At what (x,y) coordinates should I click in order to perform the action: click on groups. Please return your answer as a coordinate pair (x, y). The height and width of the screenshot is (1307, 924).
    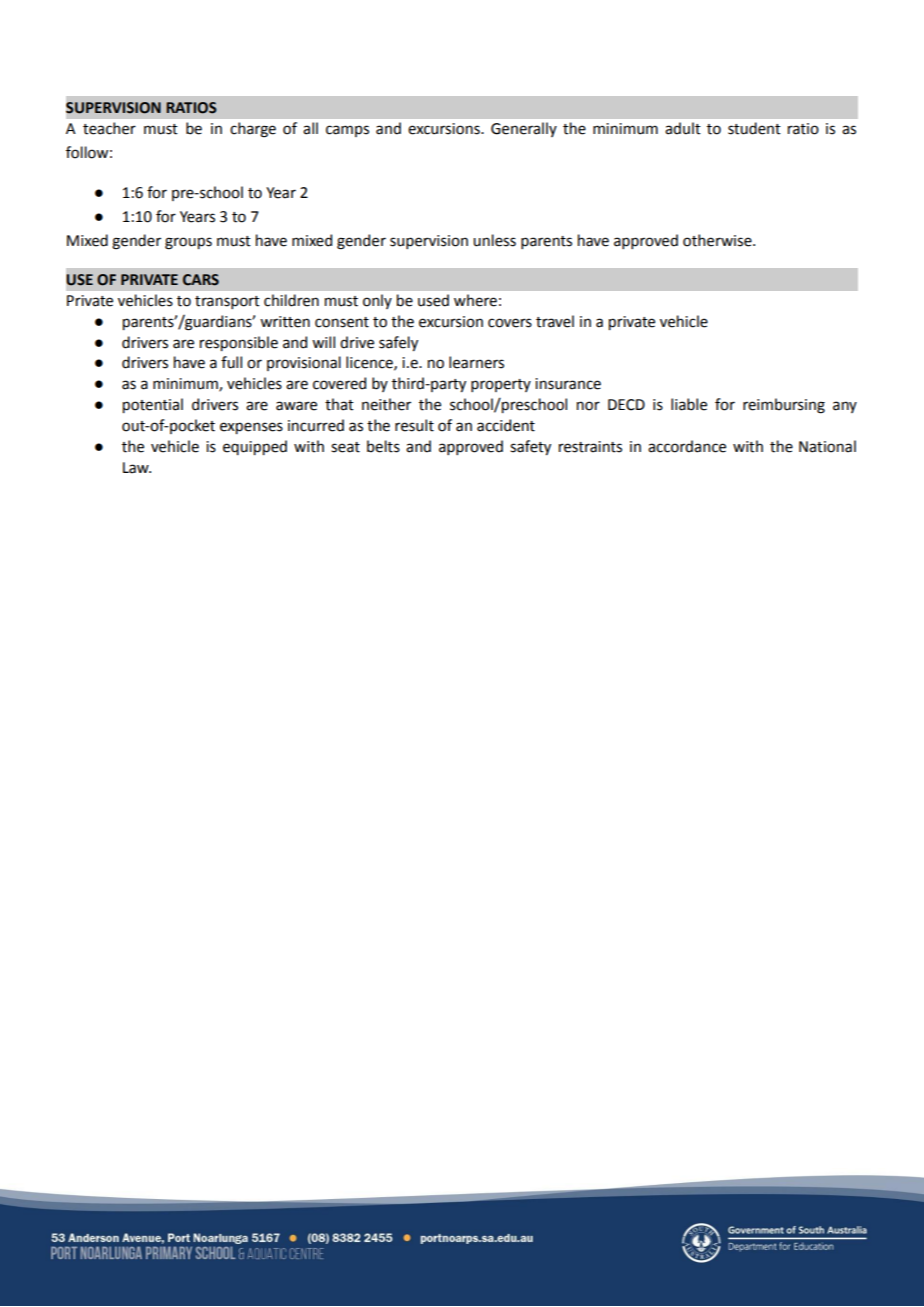
    Looking at the image, I should click on (188, 243).
